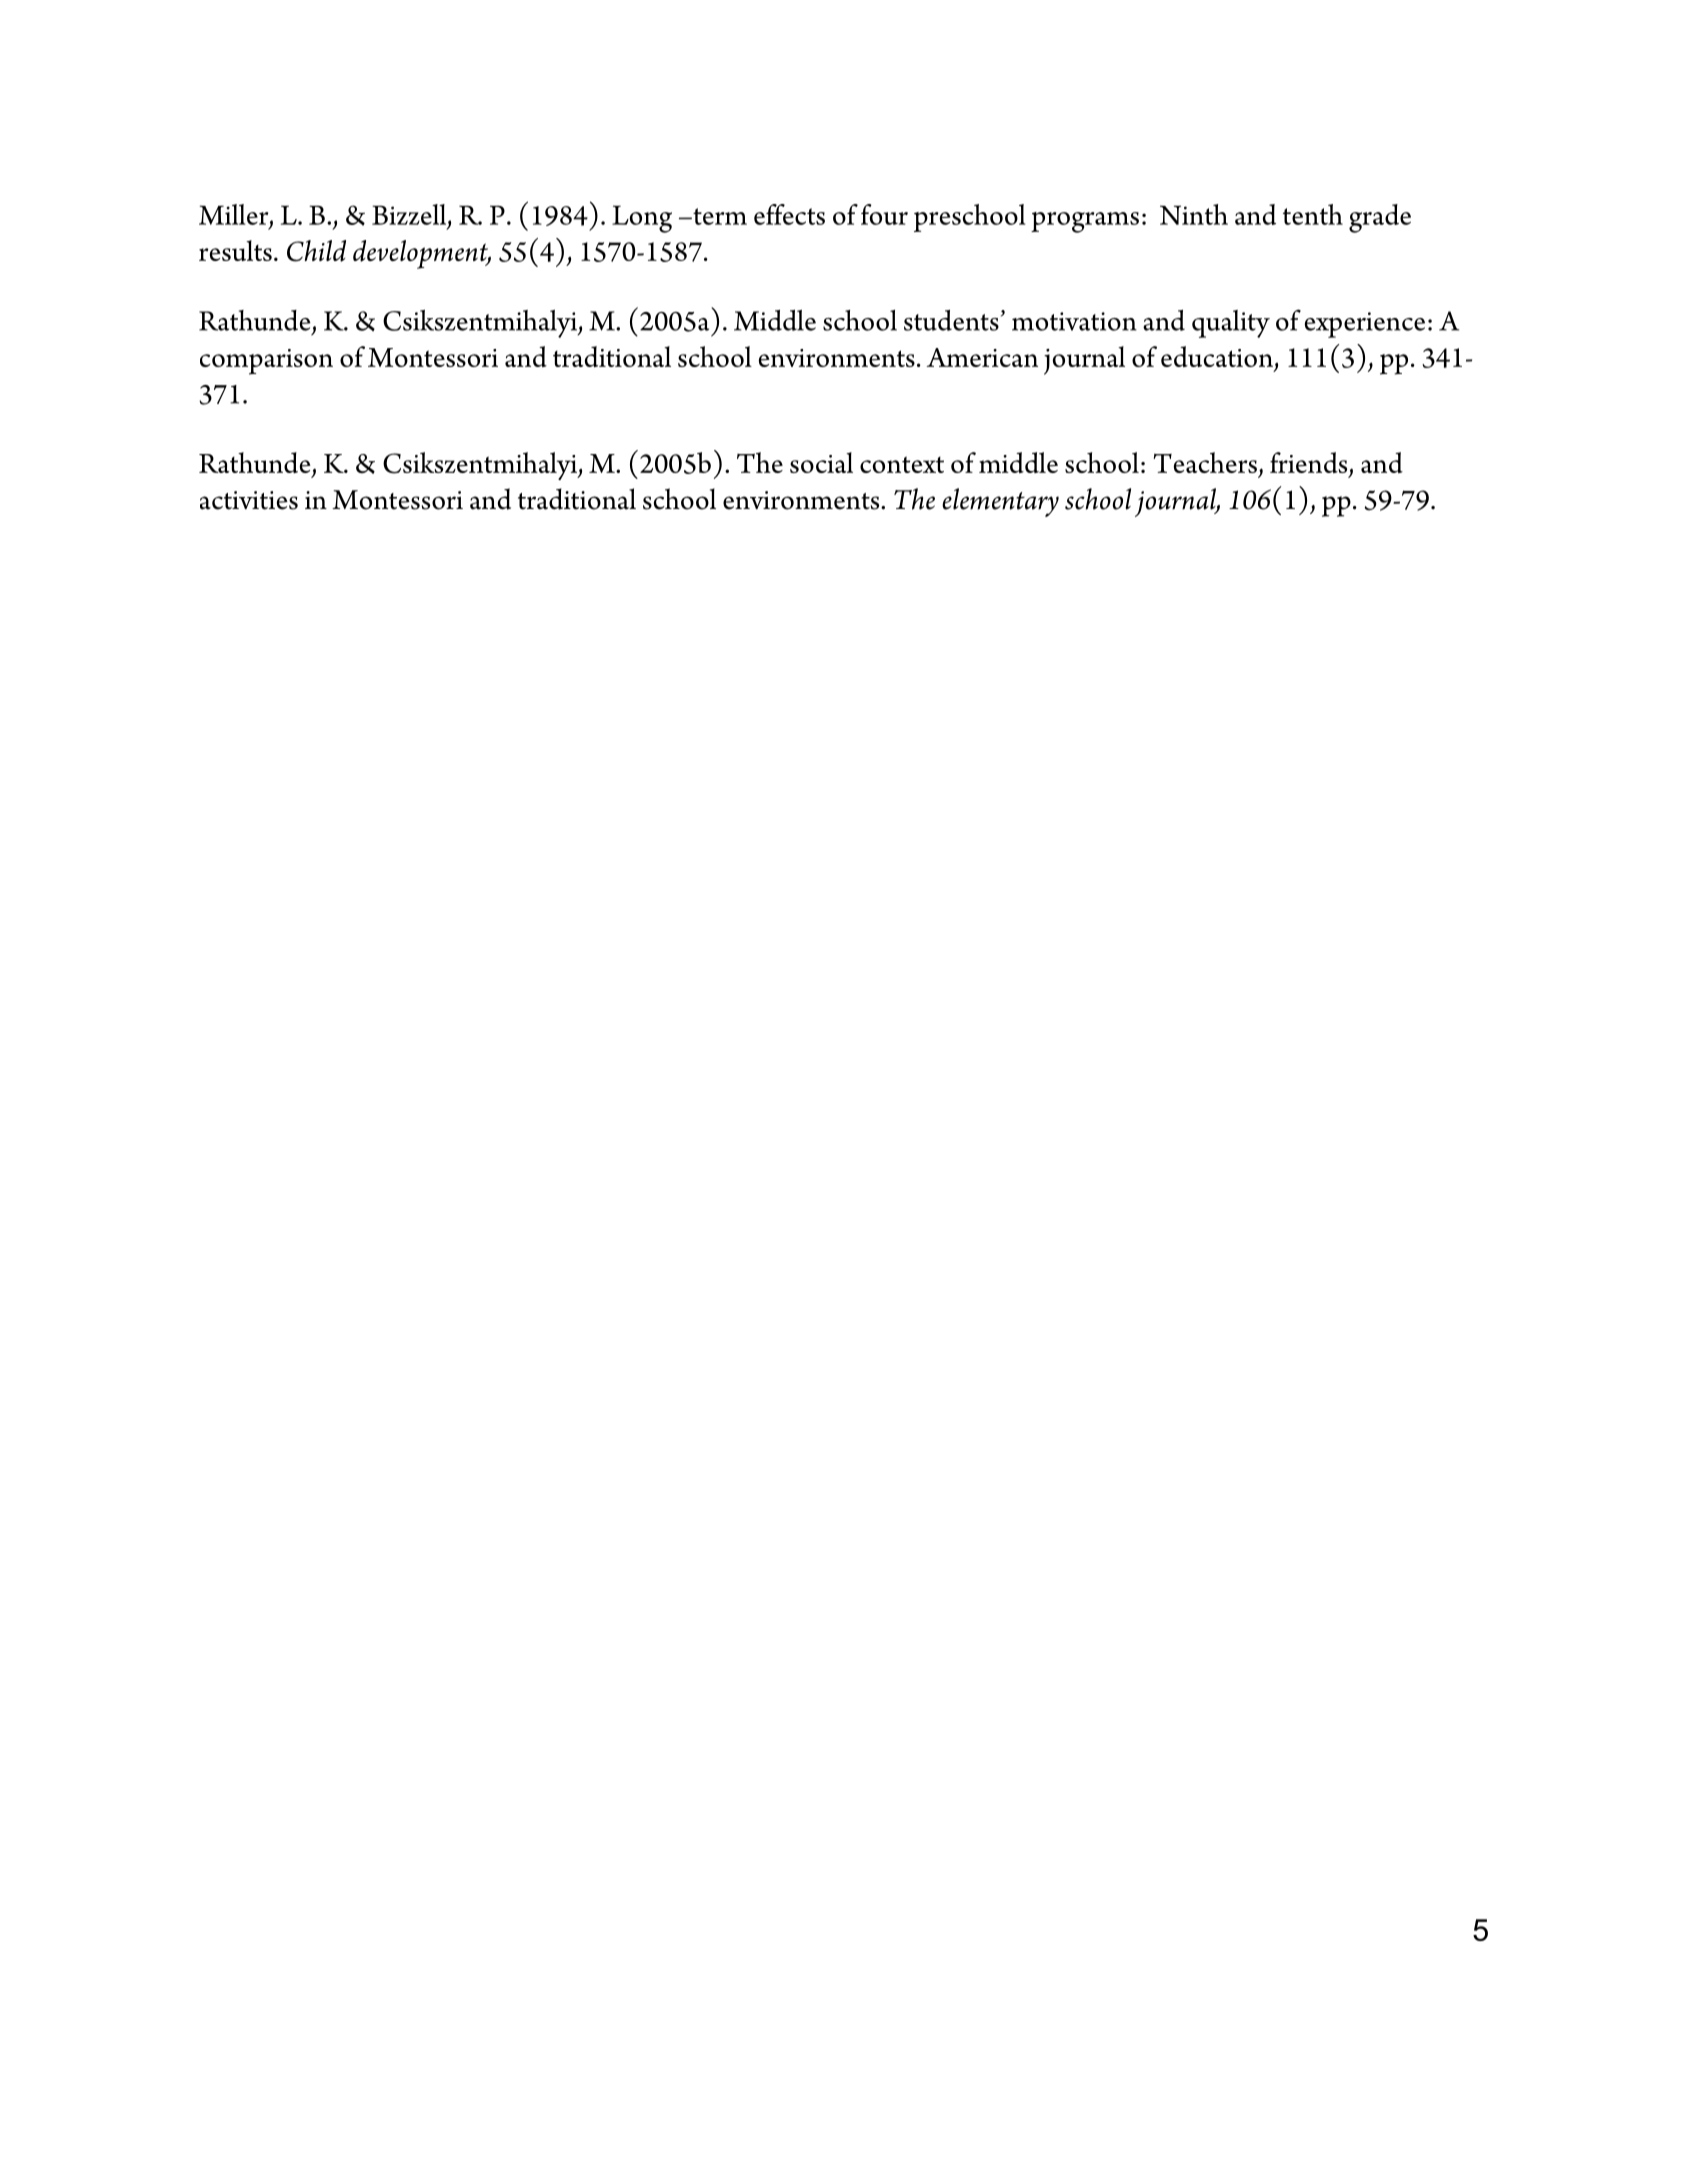 Image resolution: width=1688 pixels, height=2184 pixels. What do you see at coordinates (982, 357) in the document?
I see `American` at bounding box center [982, 357].
